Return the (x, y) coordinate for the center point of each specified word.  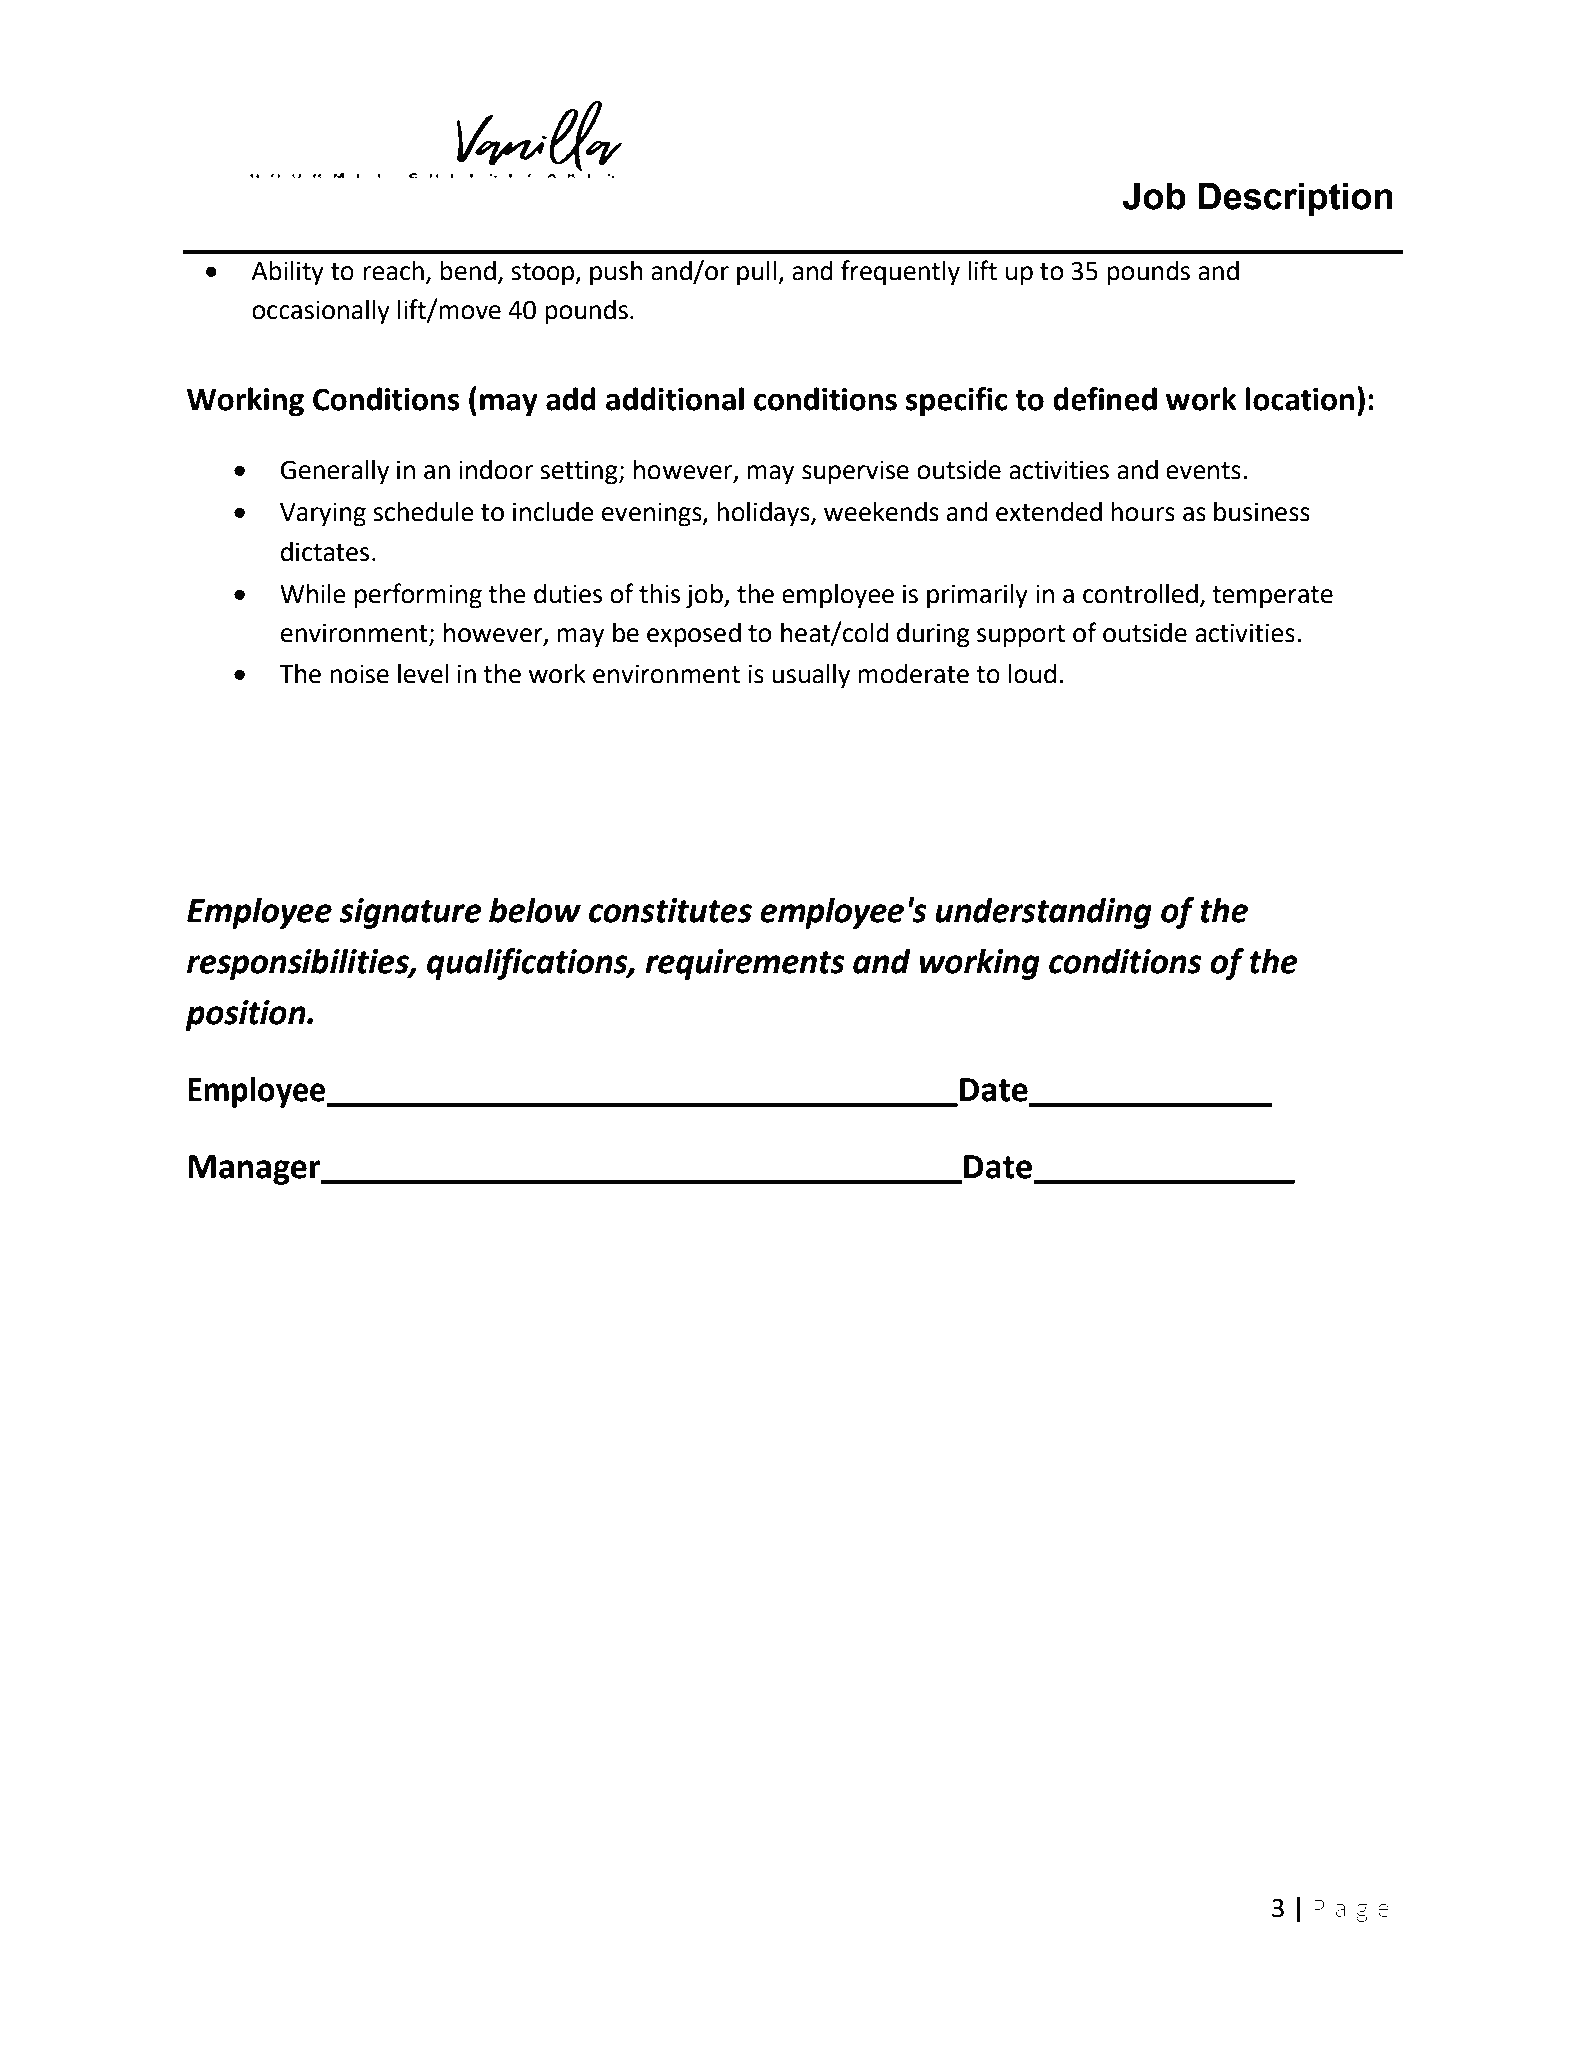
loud (1032, 674)
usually (811, 676)
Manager (255, 1170)
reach (393, 271)
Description (1296, 200)
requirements (745, 964)
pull (758, 273)
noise (359, 674)
